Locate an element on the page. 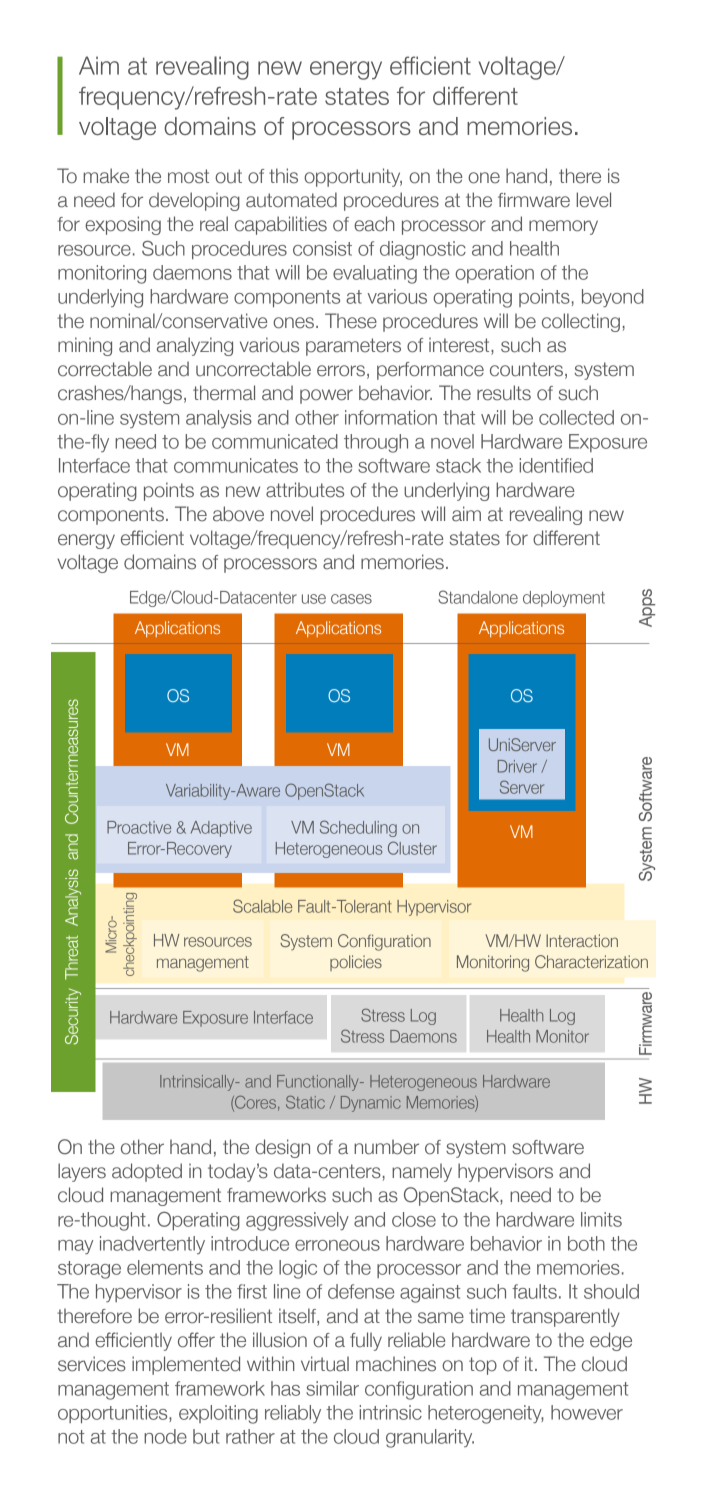 This image has width=706, height=1497. however is located at coordinates (587, 1412).
